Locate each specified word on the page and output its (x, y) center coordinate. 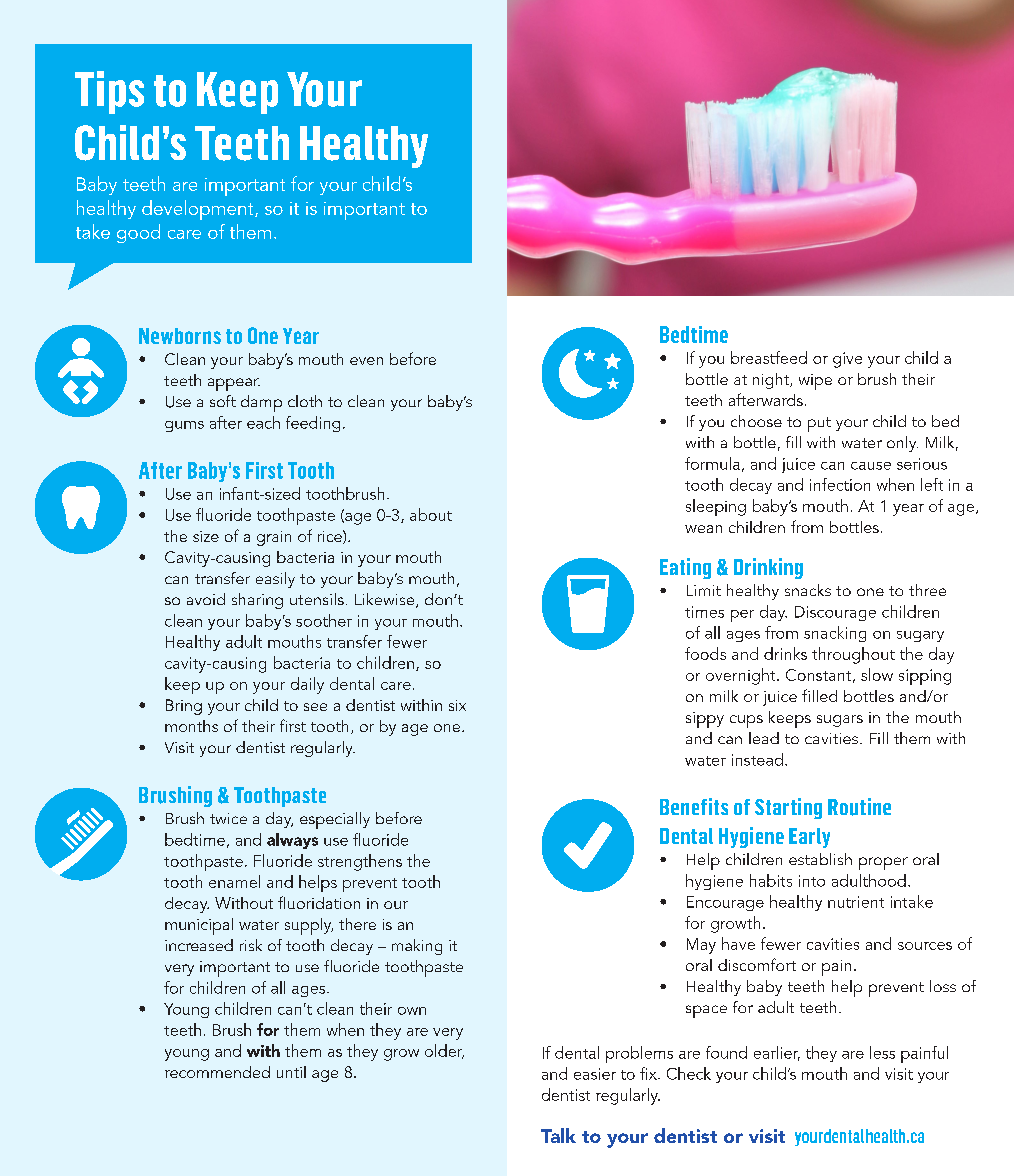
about (431, 514)
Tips (109, 92)
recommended (217, 1072)
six (457, 705)
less (882, 1052)
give (847, 360)
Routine (859, 807)
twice (228, 818)
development (199, 210)
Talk (558, 1135)
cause (871, 466)
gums (184, 426)
